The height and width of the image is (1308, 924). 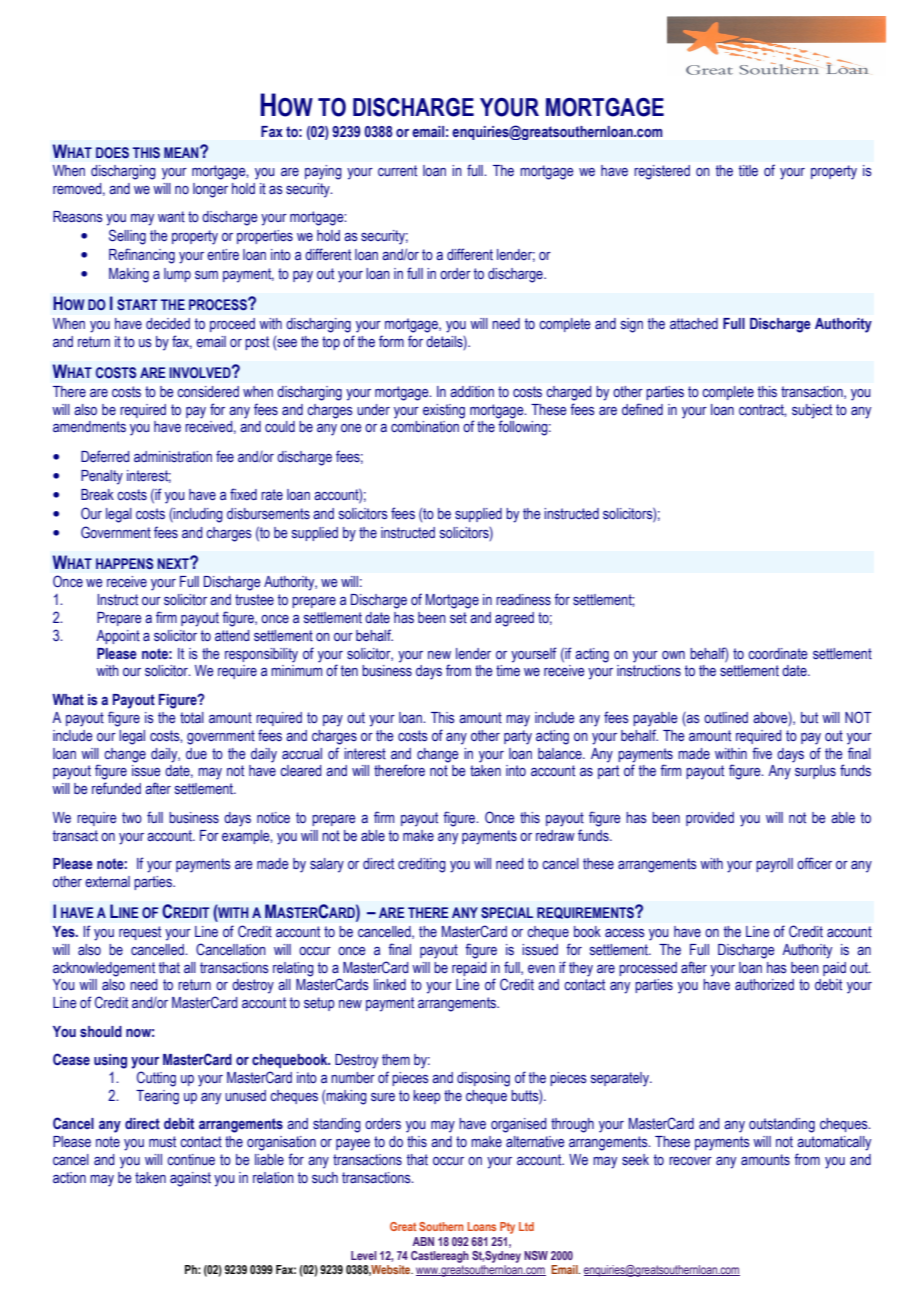 I want to click on against, so click(x=190, y=1179).
